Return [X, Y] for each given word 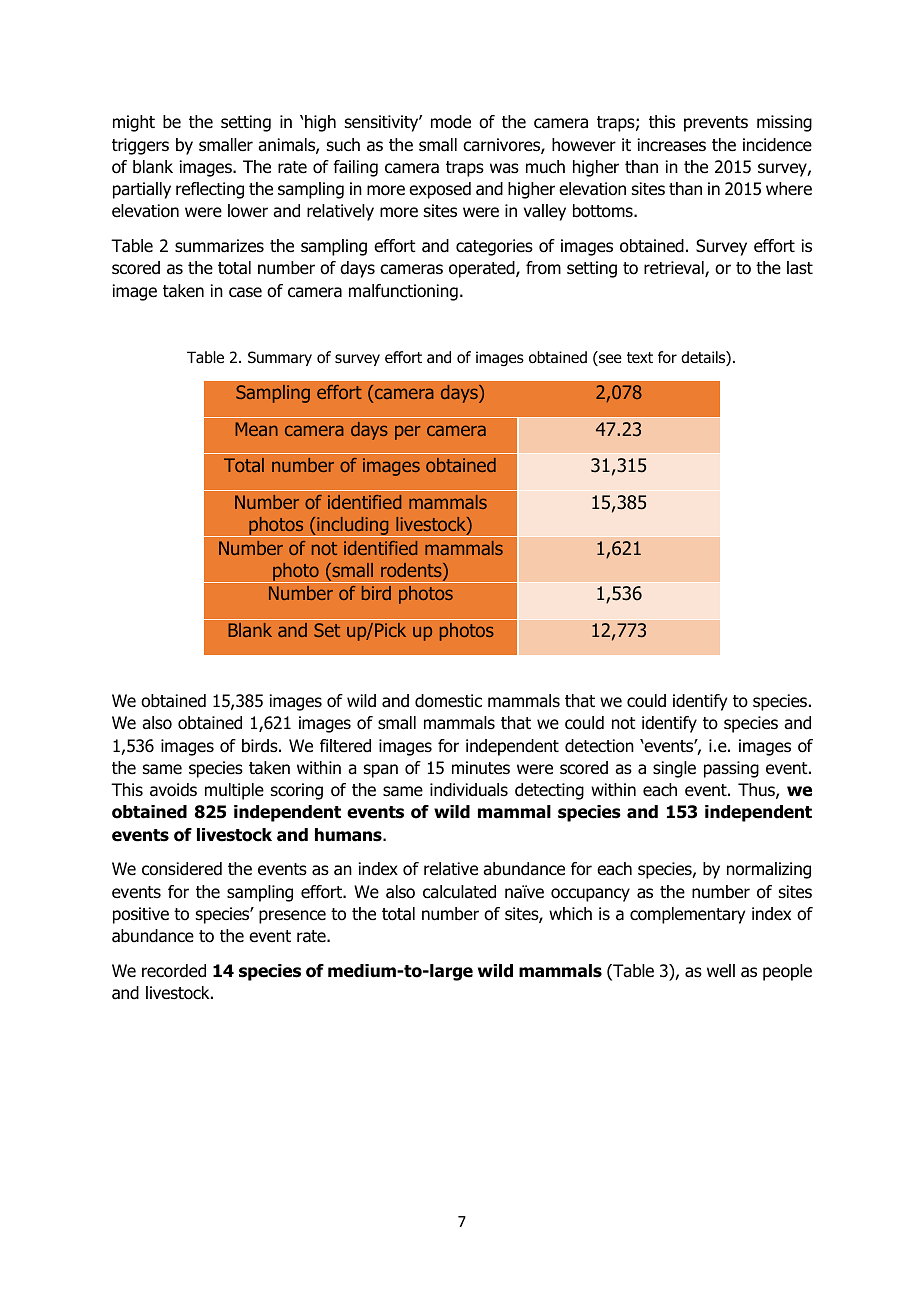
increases [672, 145]
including [353, 527]
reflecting [210, 190]
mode [451, 122]
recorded [174, 971]
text [640, 357]
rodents [412, 571]
